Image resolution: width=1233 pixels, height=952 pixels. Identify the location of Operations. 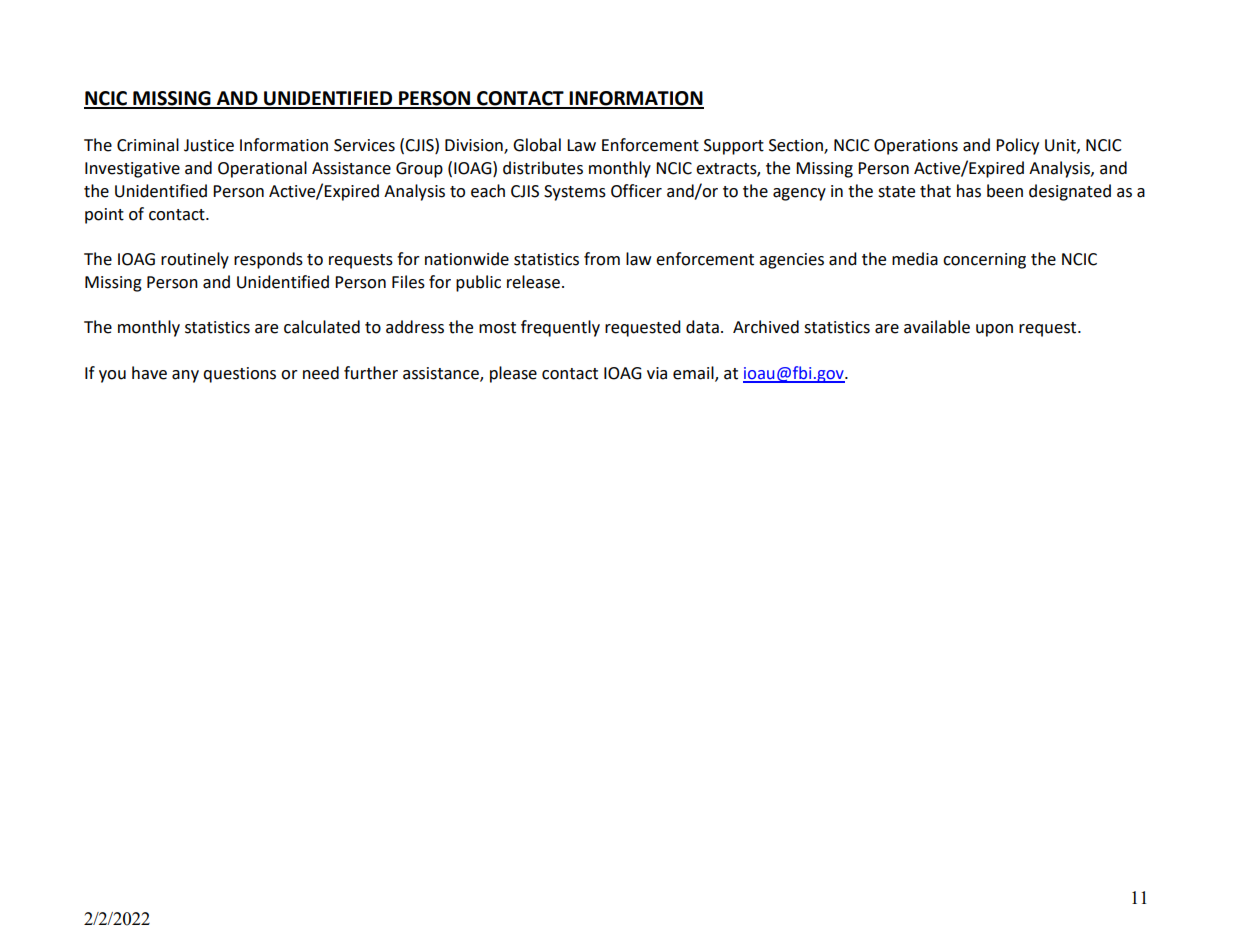
(916, 147).
